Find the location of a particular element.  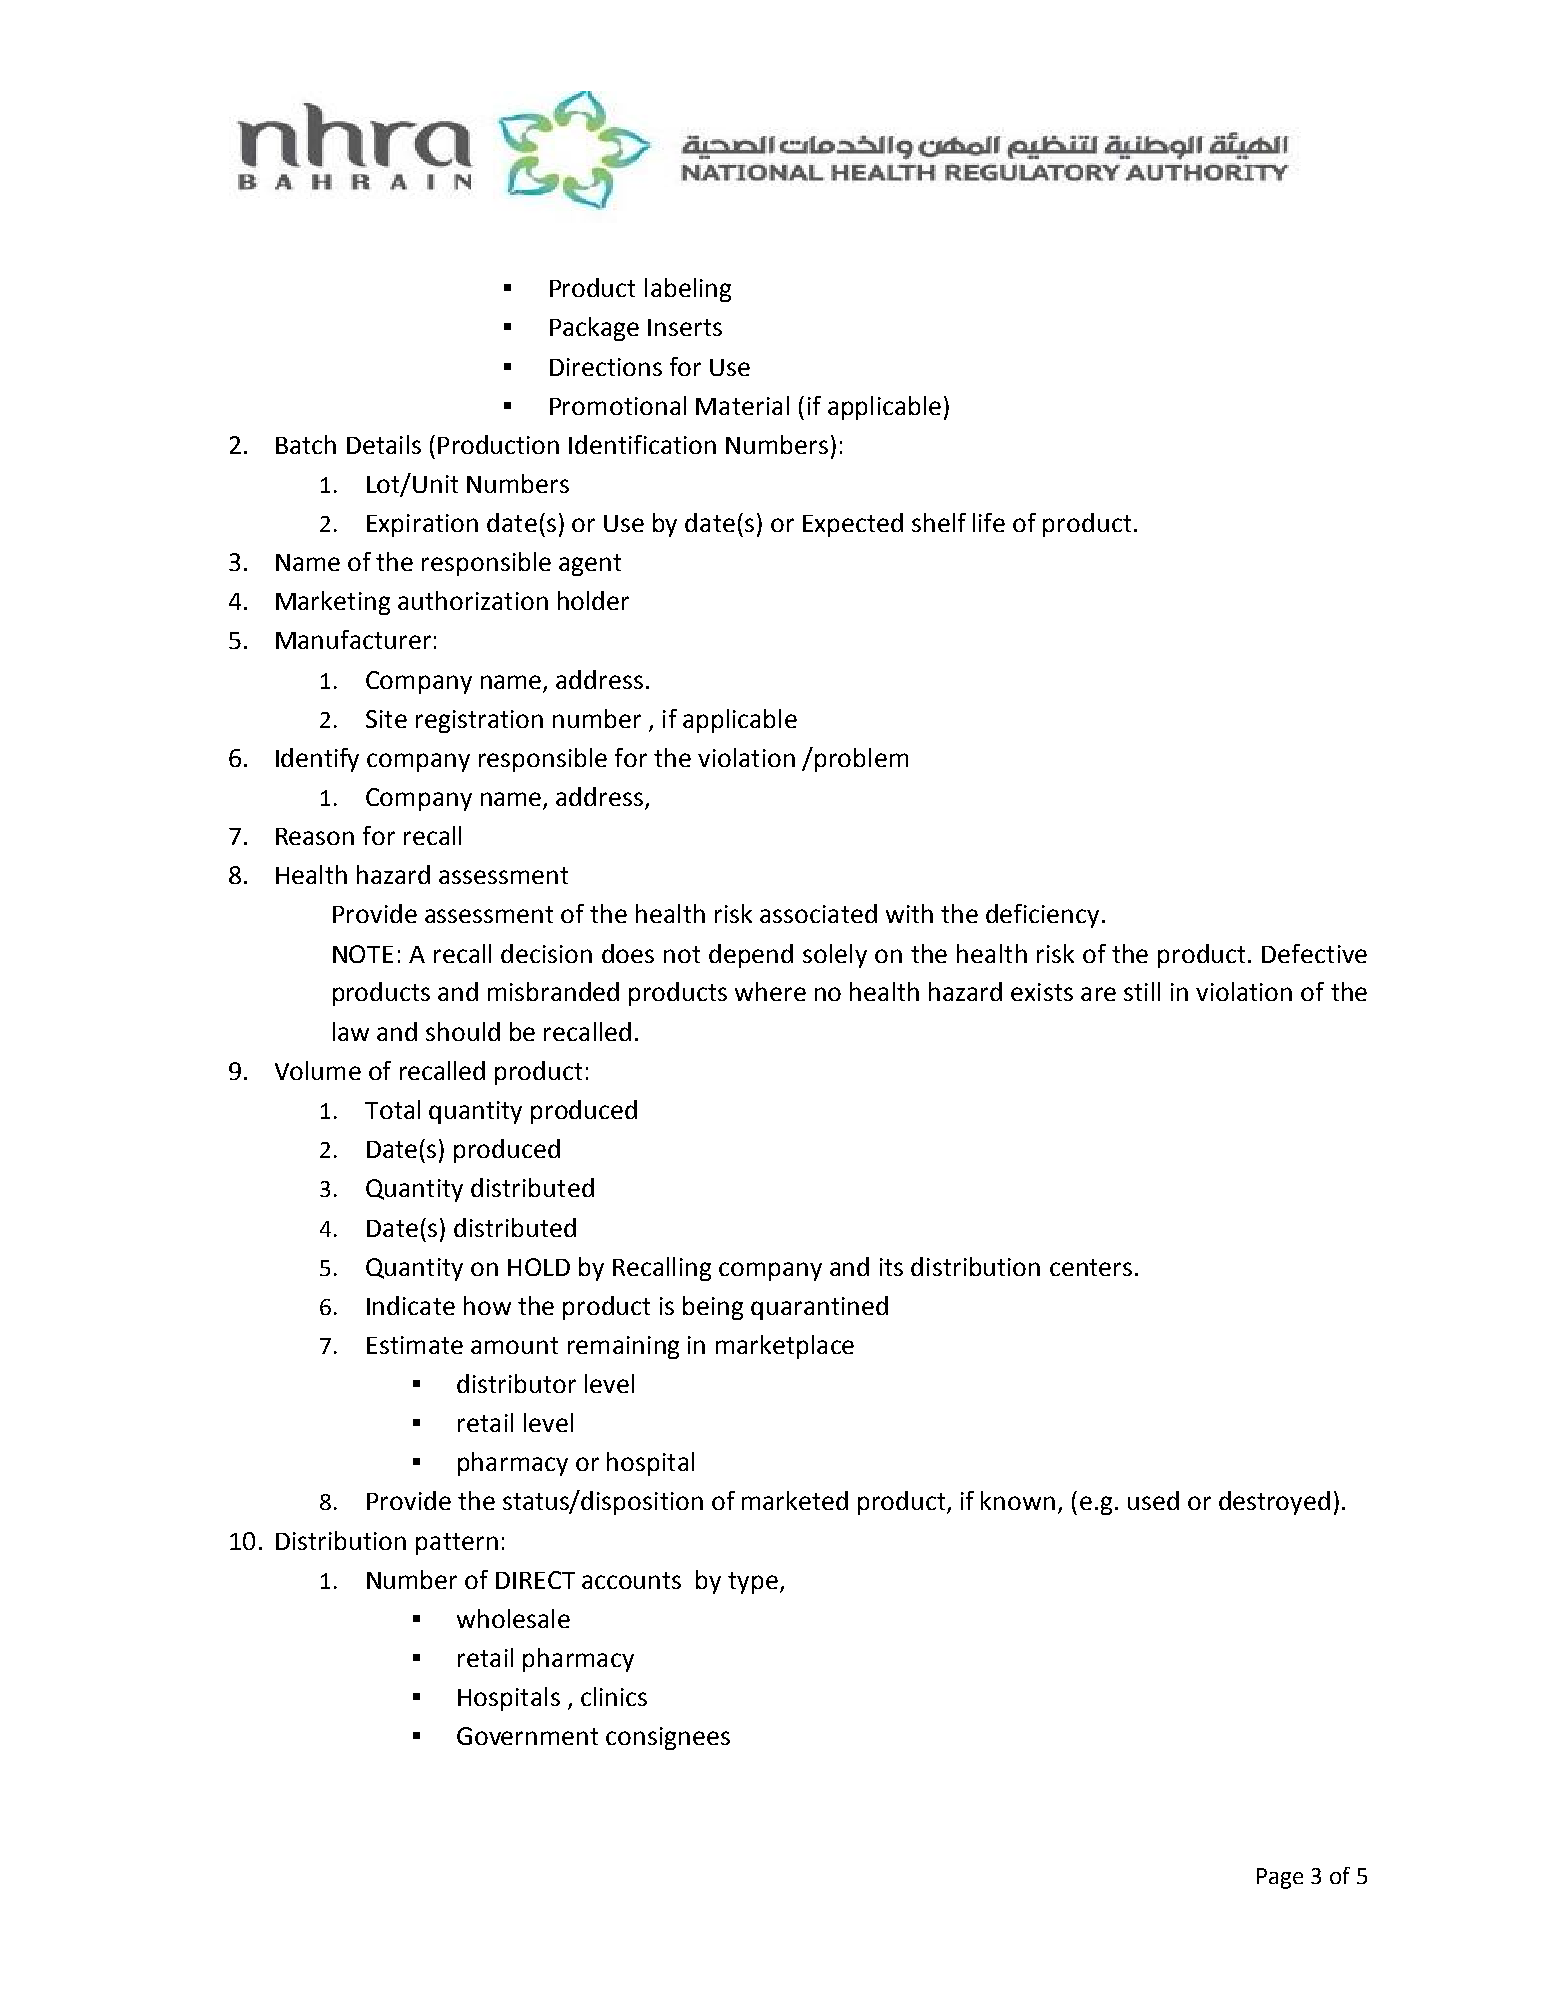

Details is located at coordinates (384, 444).
